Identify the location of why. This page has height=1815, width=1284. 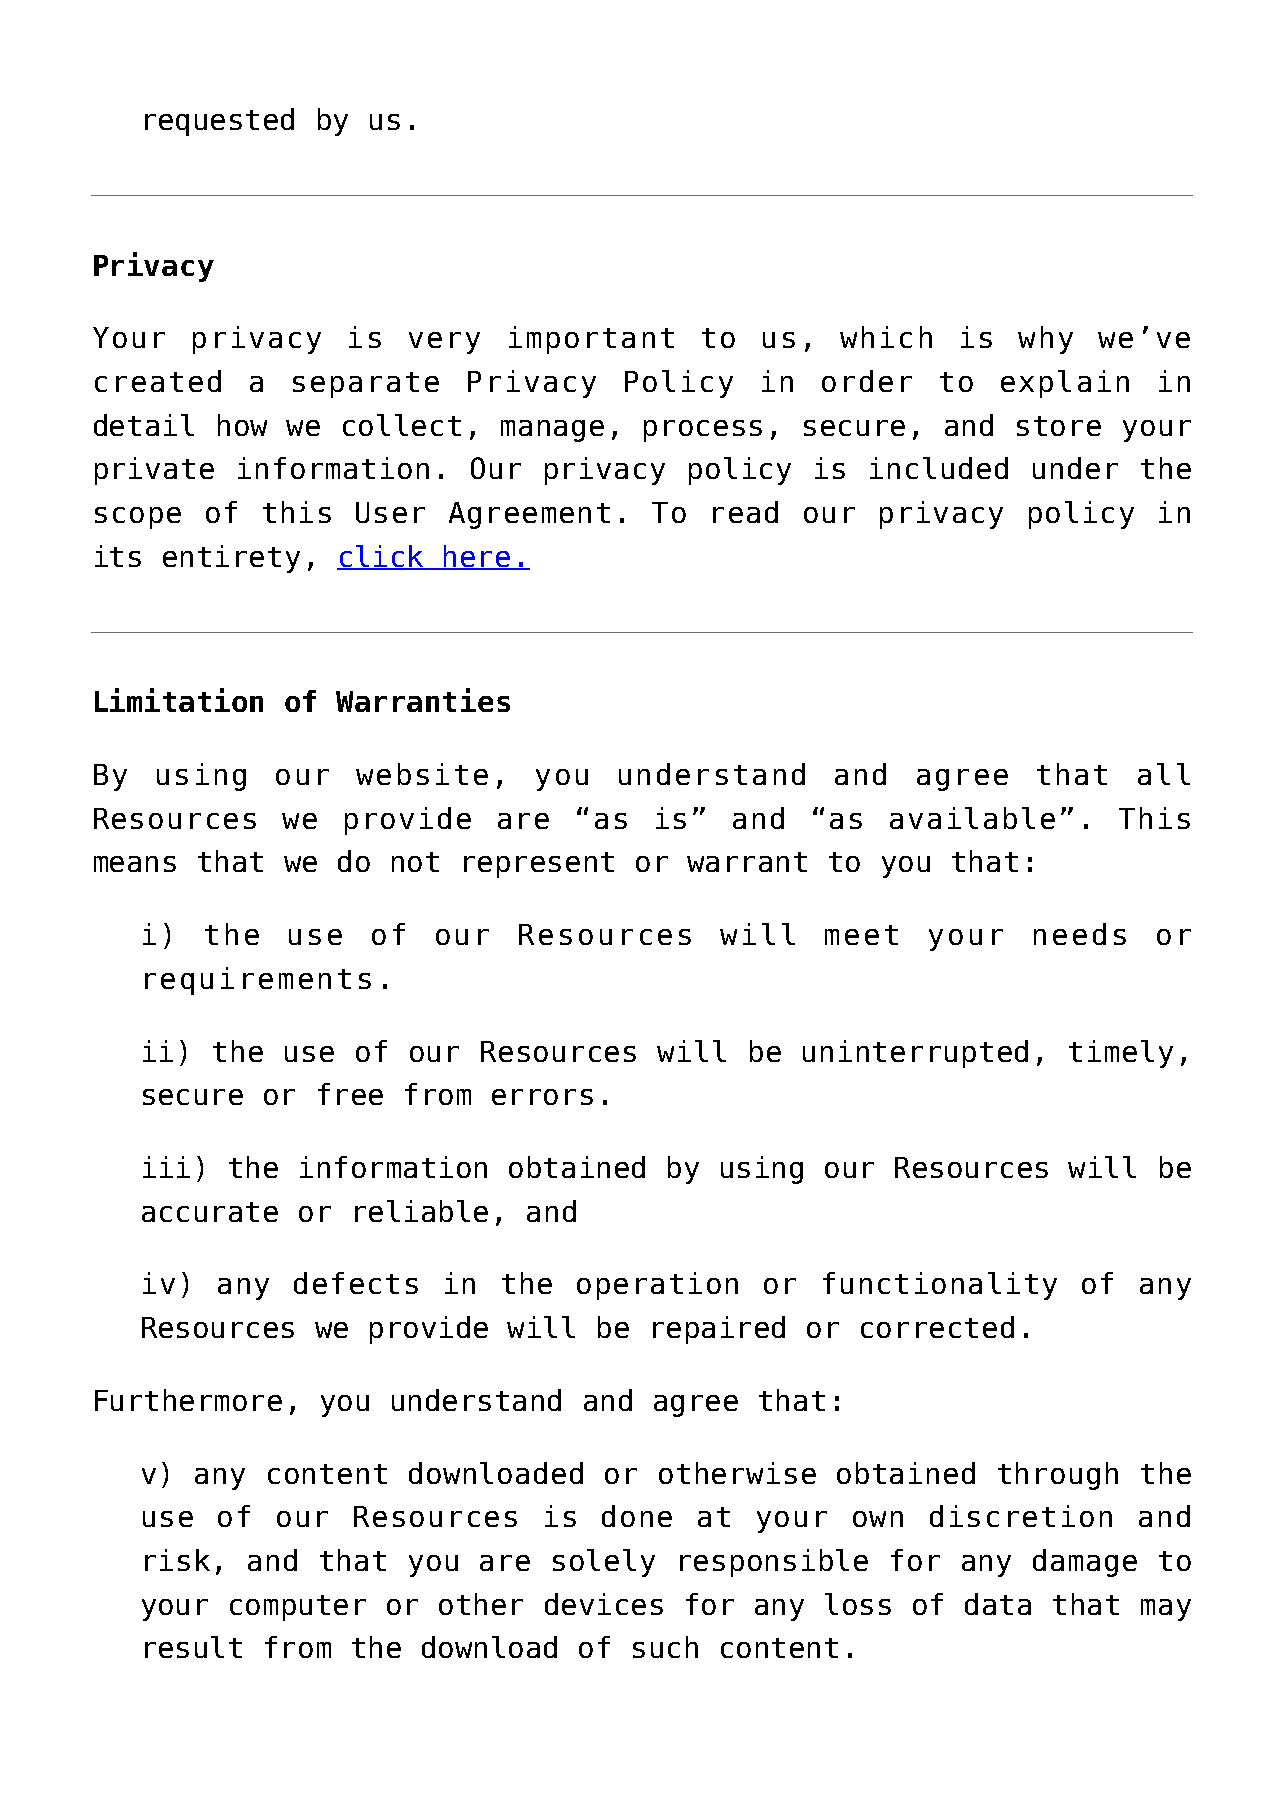
(1045, 340).
